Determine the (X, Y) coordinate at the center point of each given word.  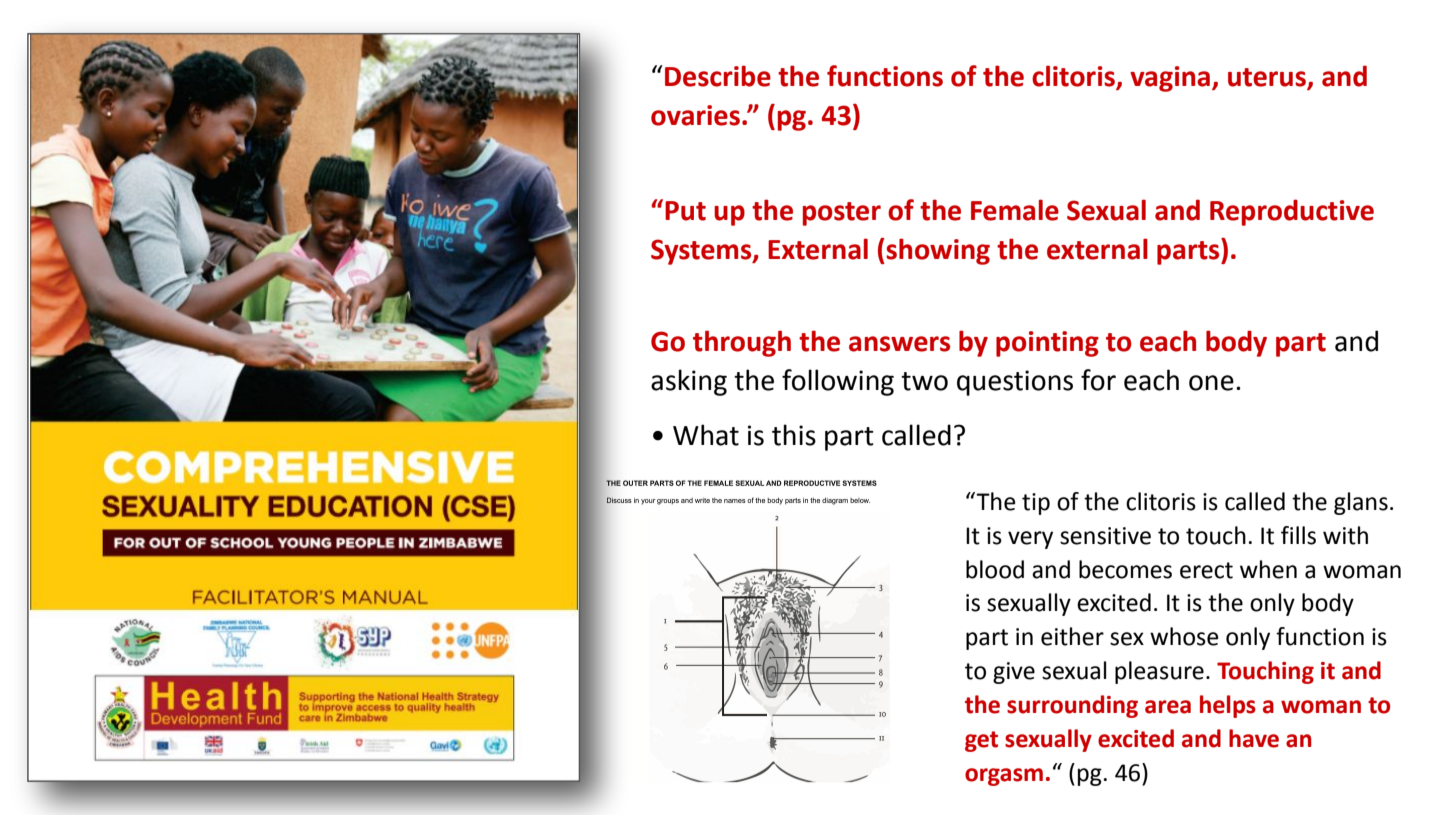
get (981, 741)
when (1268, 569)
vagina (1171, 79)
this (794, 435)
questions (1015, 383)
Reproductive (1292, 212)
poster (842, 214)
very (1030, 540)
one (1211, 383)
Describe (718, 76)
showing (938, 251)
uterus (1267, 77)
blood (995, 569)
